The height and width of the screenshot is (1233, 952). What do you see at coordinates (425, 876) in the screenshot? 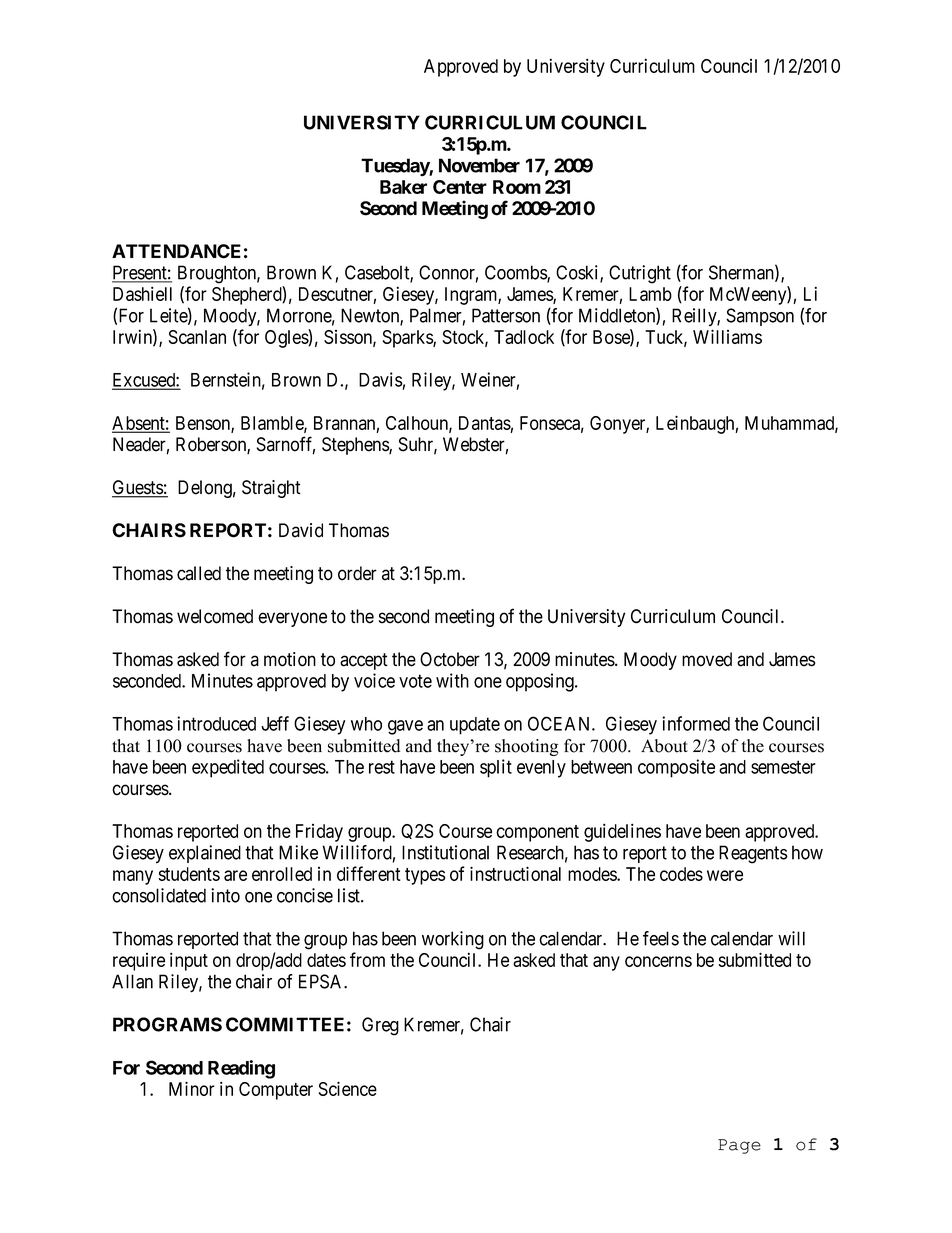
I see `types` at bounding box center [425, 876].
